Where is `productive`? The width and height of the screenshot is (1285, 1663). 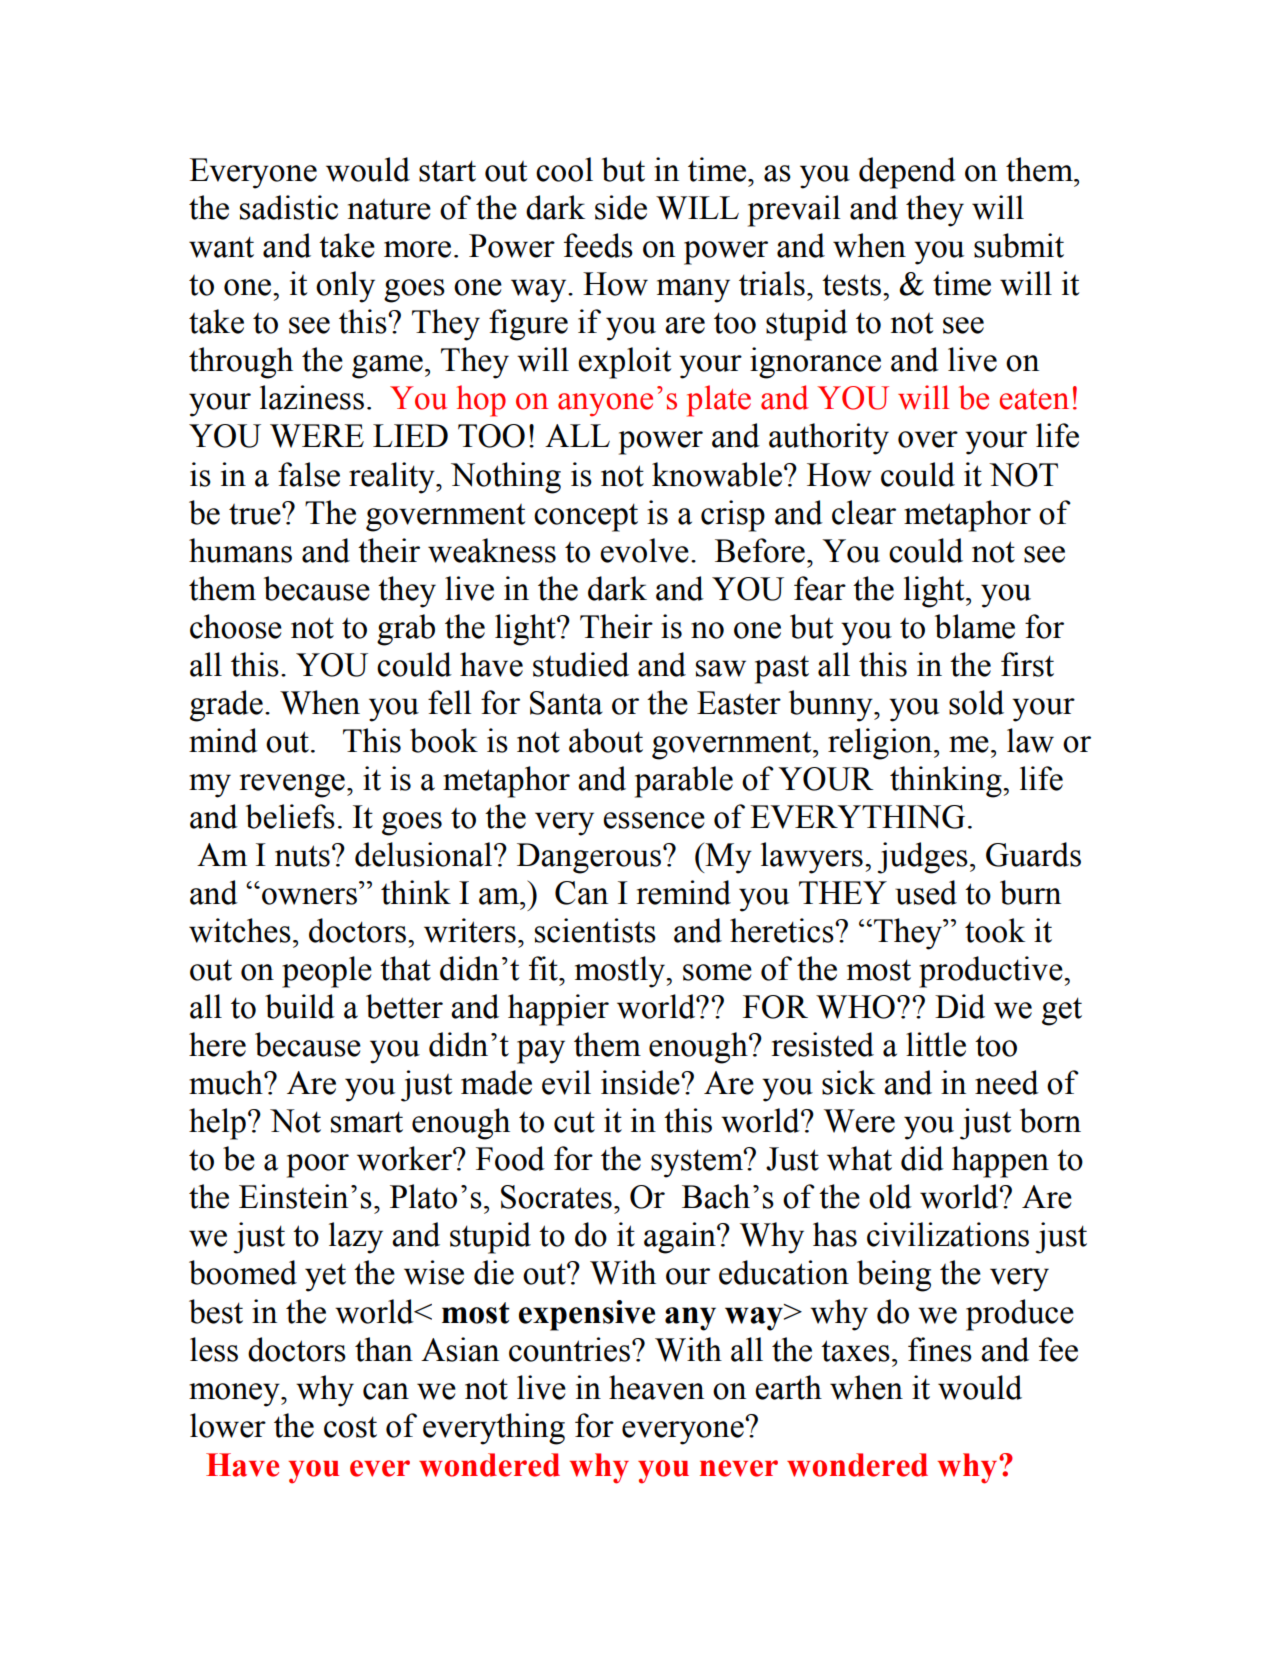
productive is located at coordinates (992, 972).
